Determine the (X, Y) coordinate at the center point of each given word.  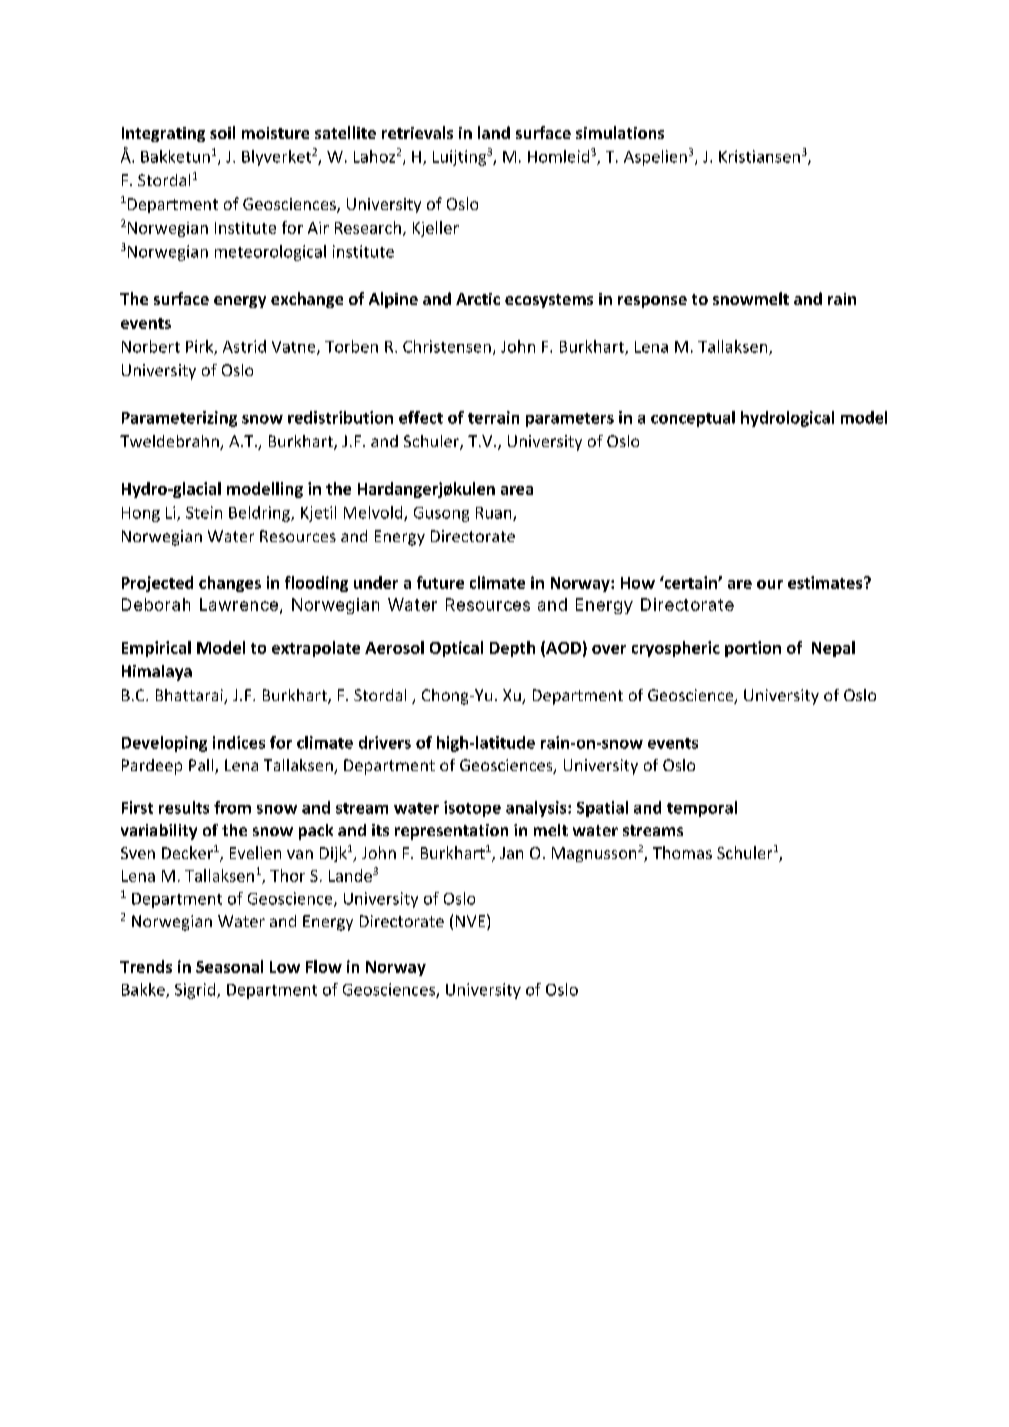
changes (230, 584)
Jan (511, 853)
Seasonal (229, 966)
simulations (620, 132)
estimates (826, 582)
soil (222, 132)
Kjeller (436, 229)
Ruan (495, 514)
